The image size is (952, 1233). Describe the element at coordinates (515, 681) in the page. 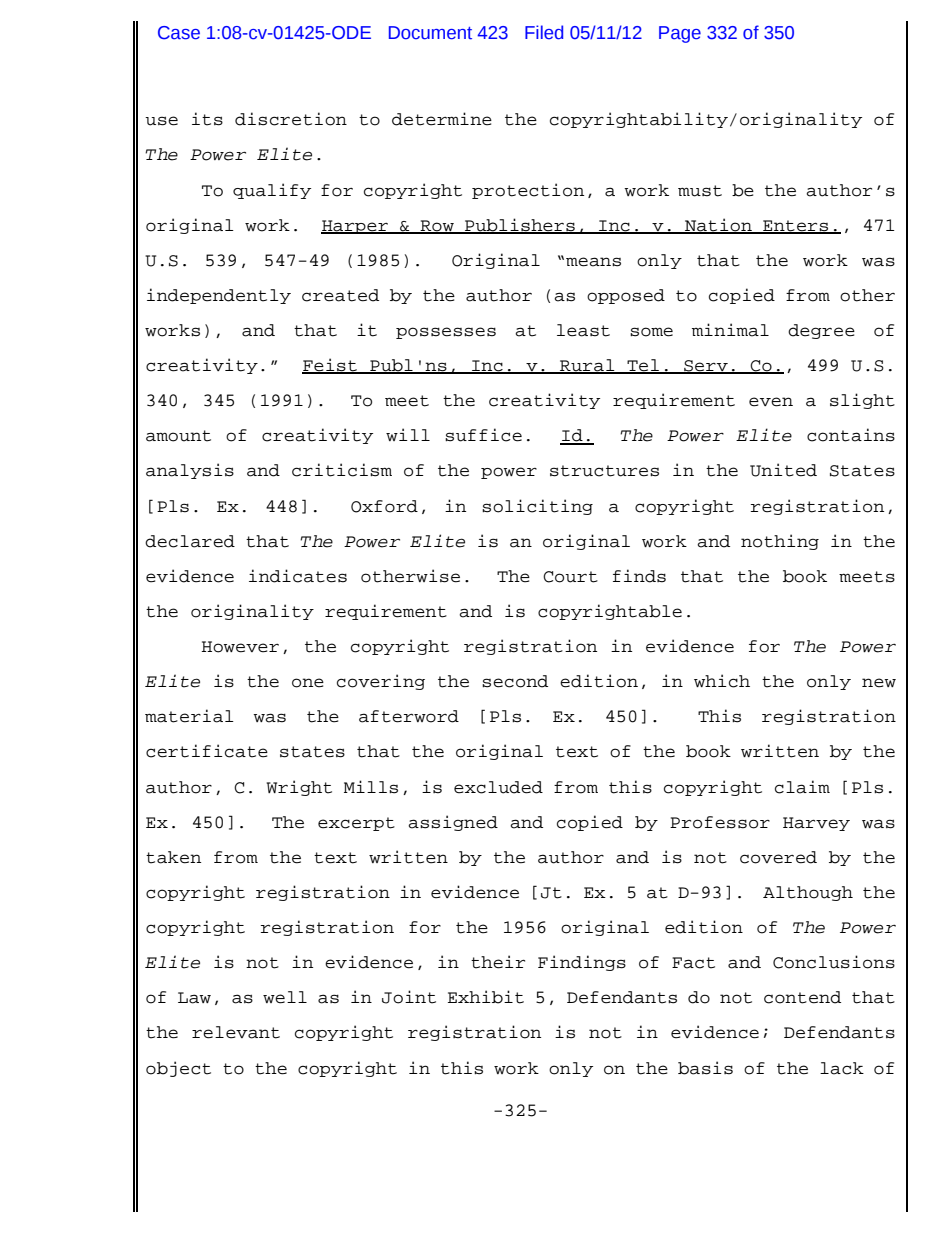

I see `second` at that location.
